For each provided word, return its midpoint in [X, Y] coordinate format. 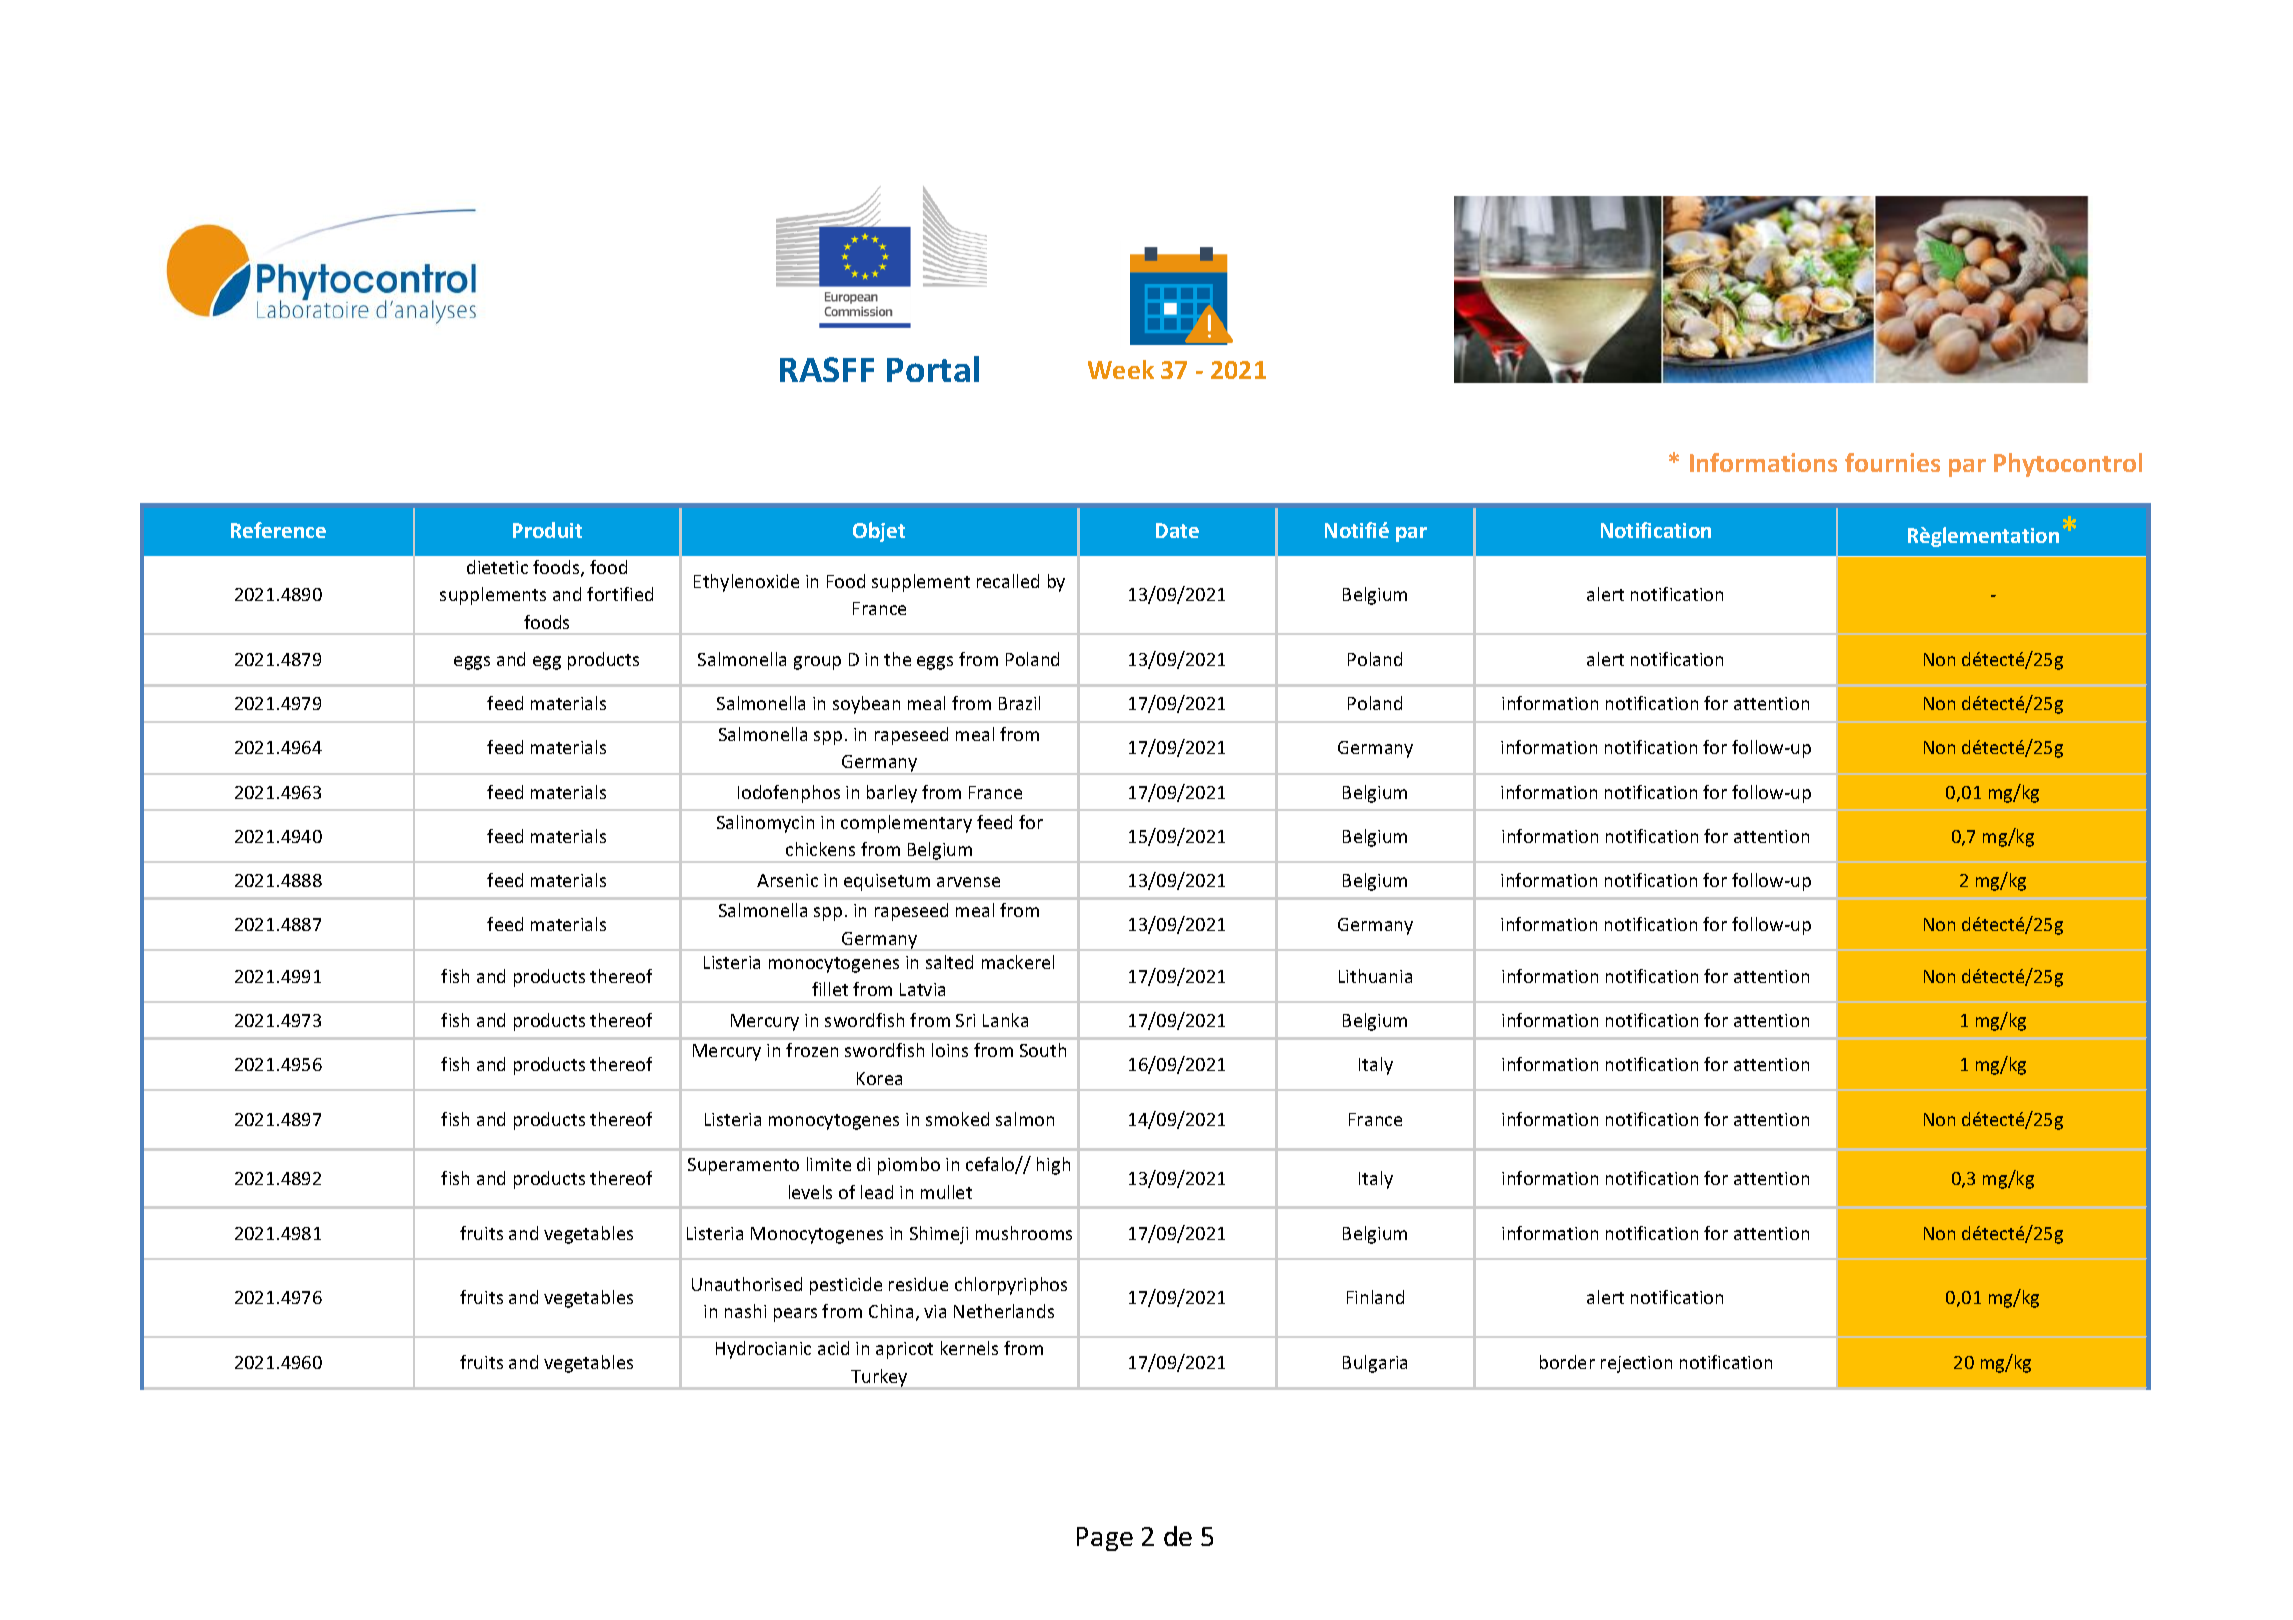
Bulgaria [1375, 1364]
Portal [933, 369]
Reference [278, 530]
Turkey [879, 1379]
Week [1121, 369]
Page [1105, 1539]
